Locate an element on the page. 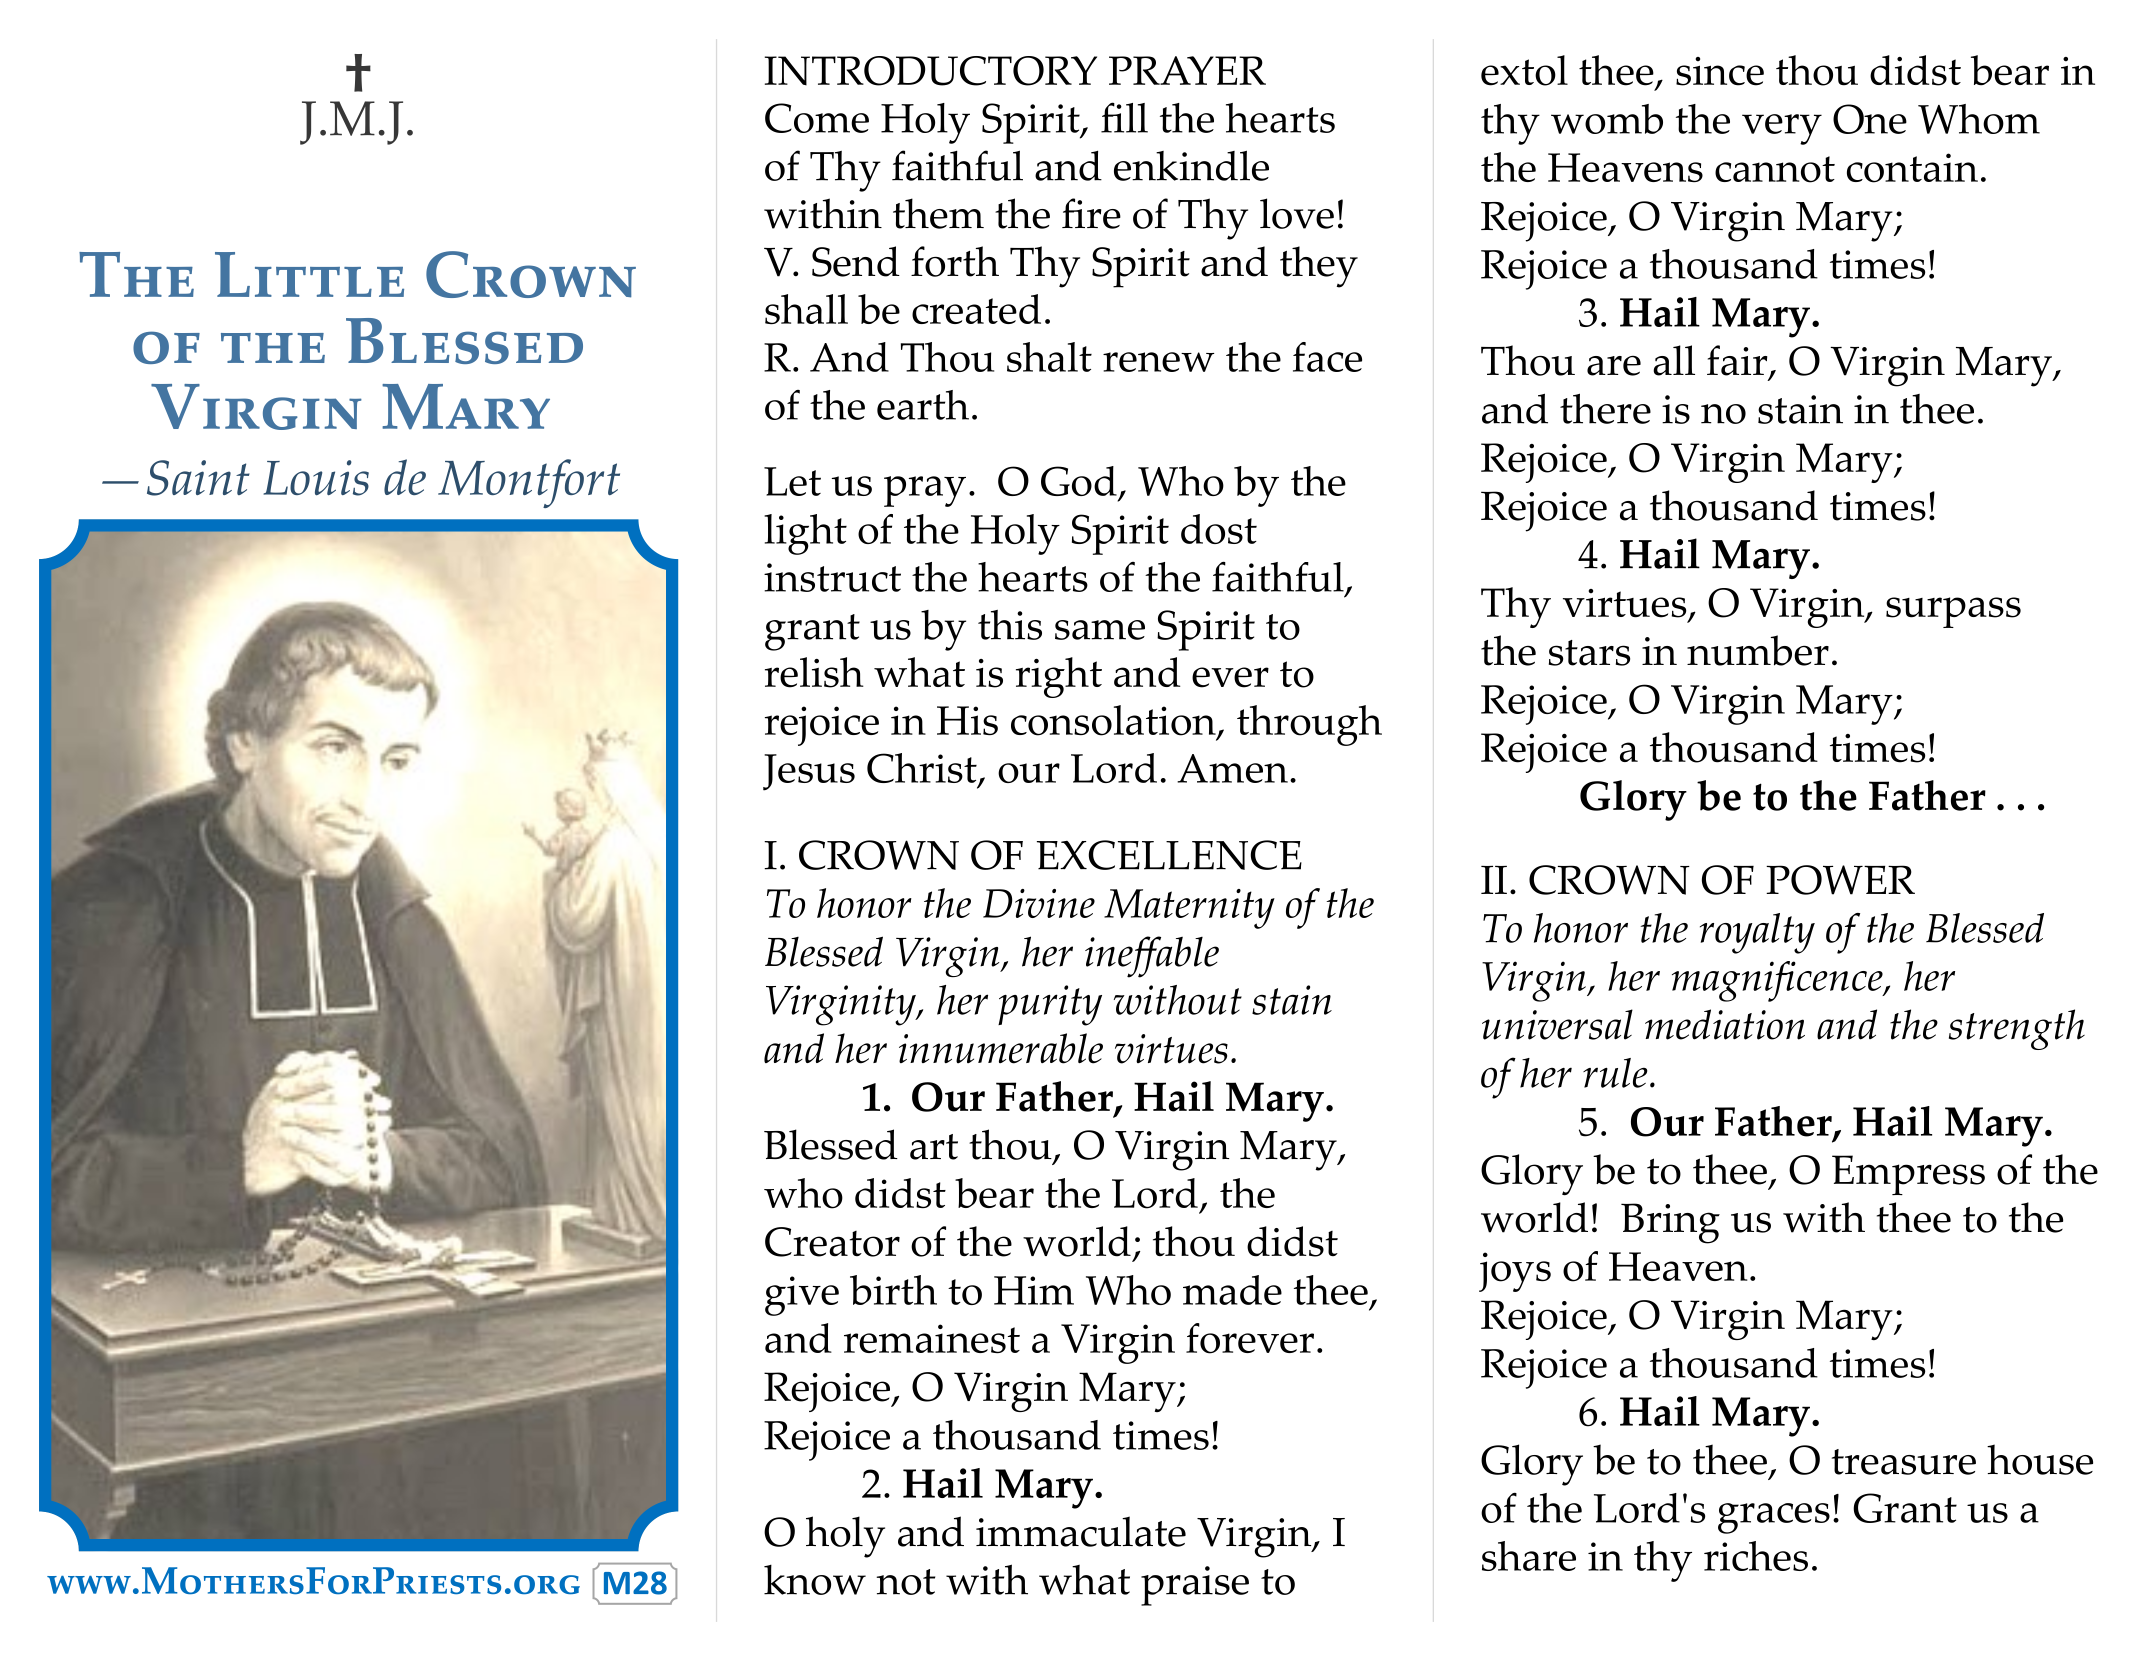 Image resolution: width=2150 pixels, height=1661 pixels. very is located at coordinates (1782, 129).
